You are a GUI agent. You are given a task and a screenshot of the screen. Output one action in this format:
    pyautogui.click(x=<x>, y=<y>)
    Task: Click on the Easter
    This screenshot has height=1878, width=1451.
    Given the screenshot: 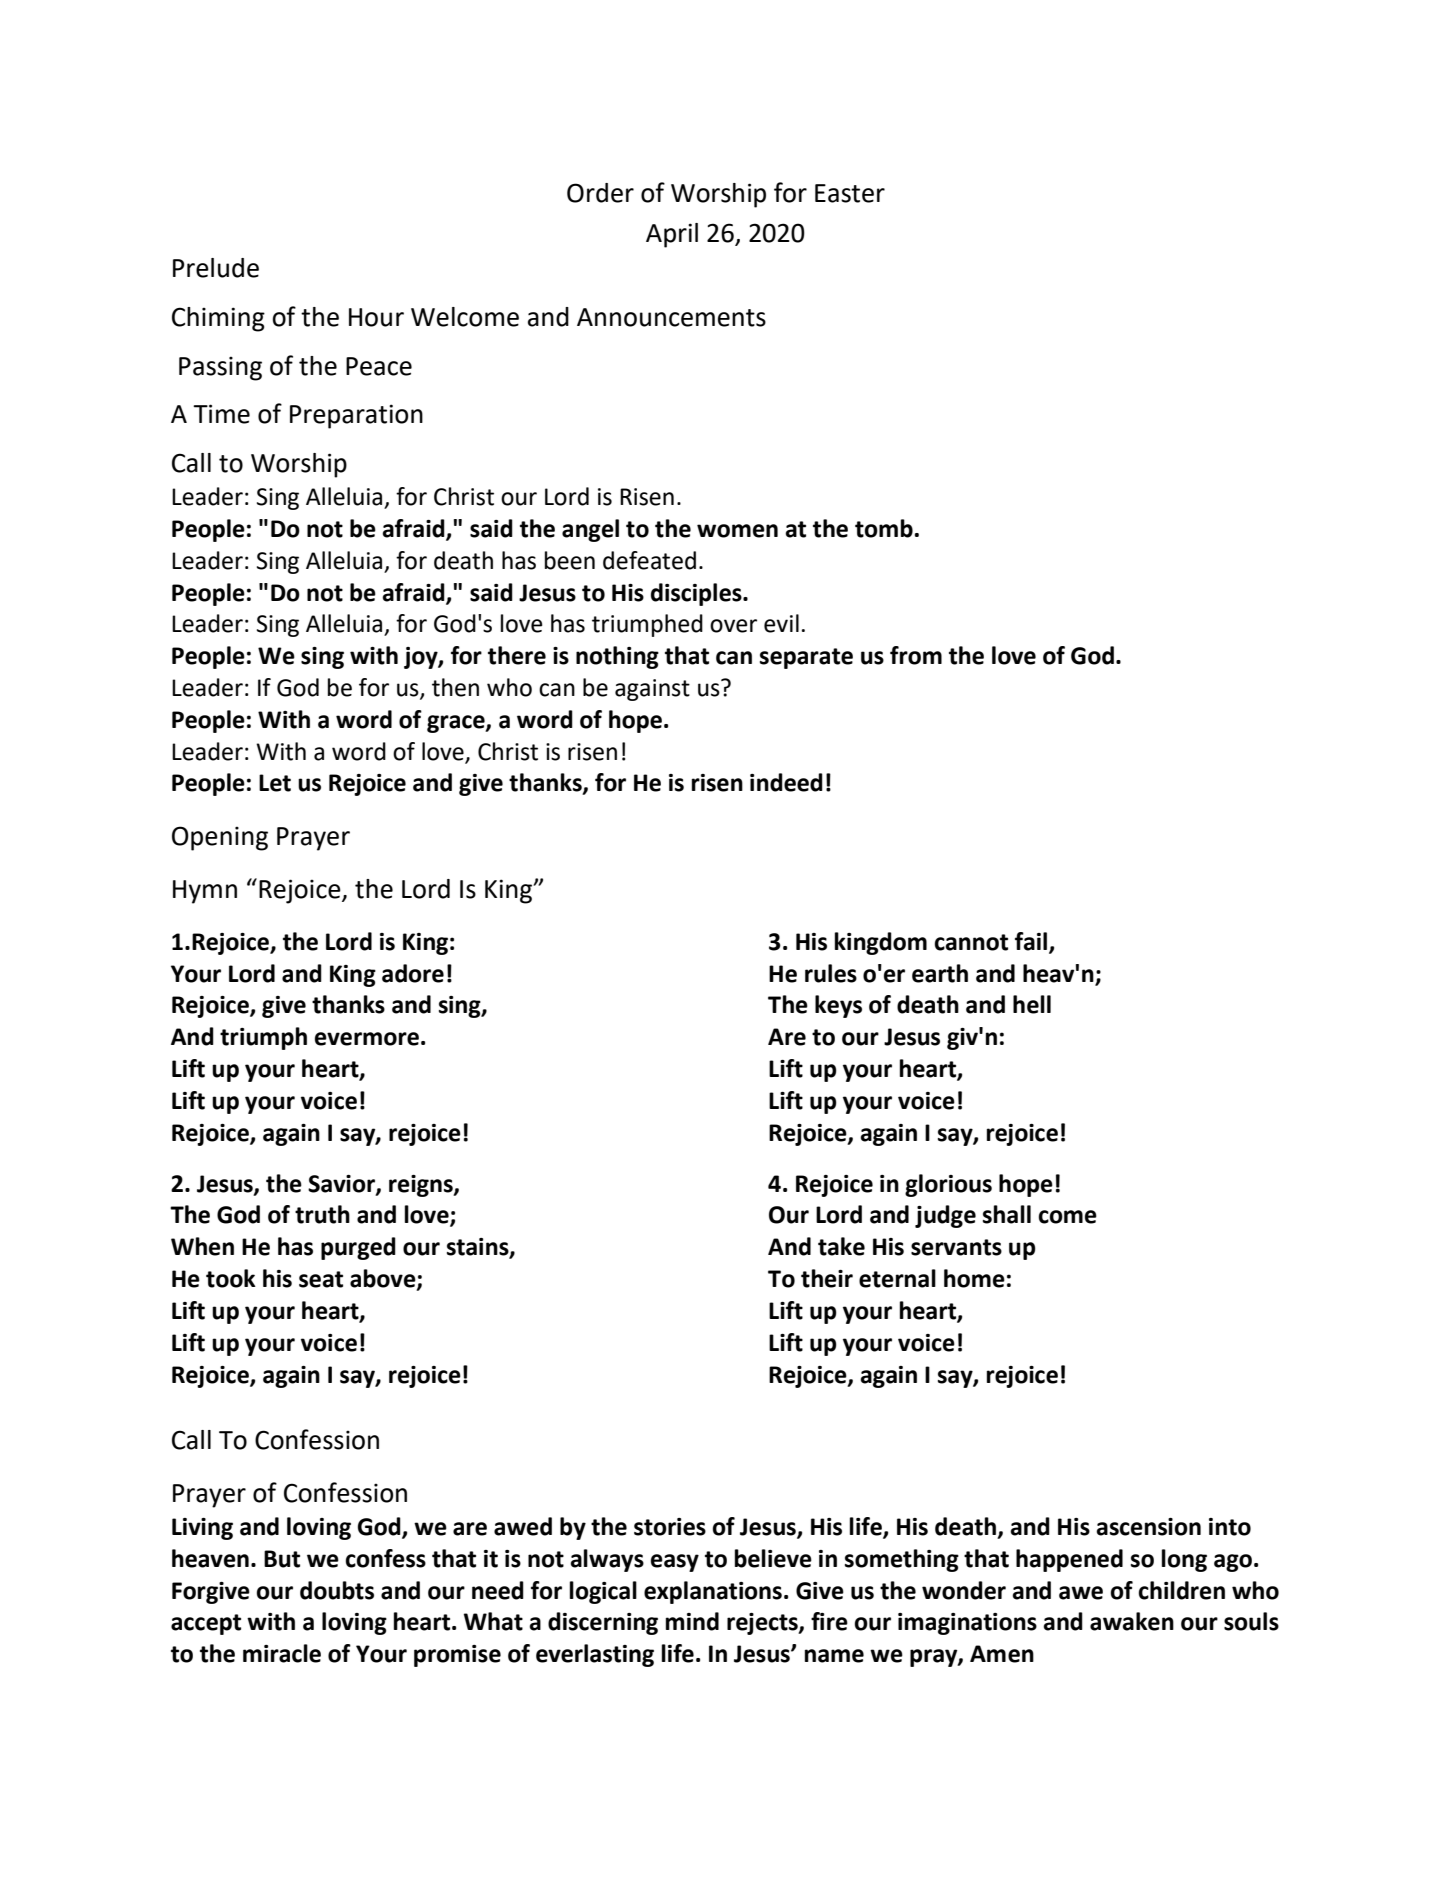 What is the action you would take?
    pyautogui.click(x=850, y=193)
